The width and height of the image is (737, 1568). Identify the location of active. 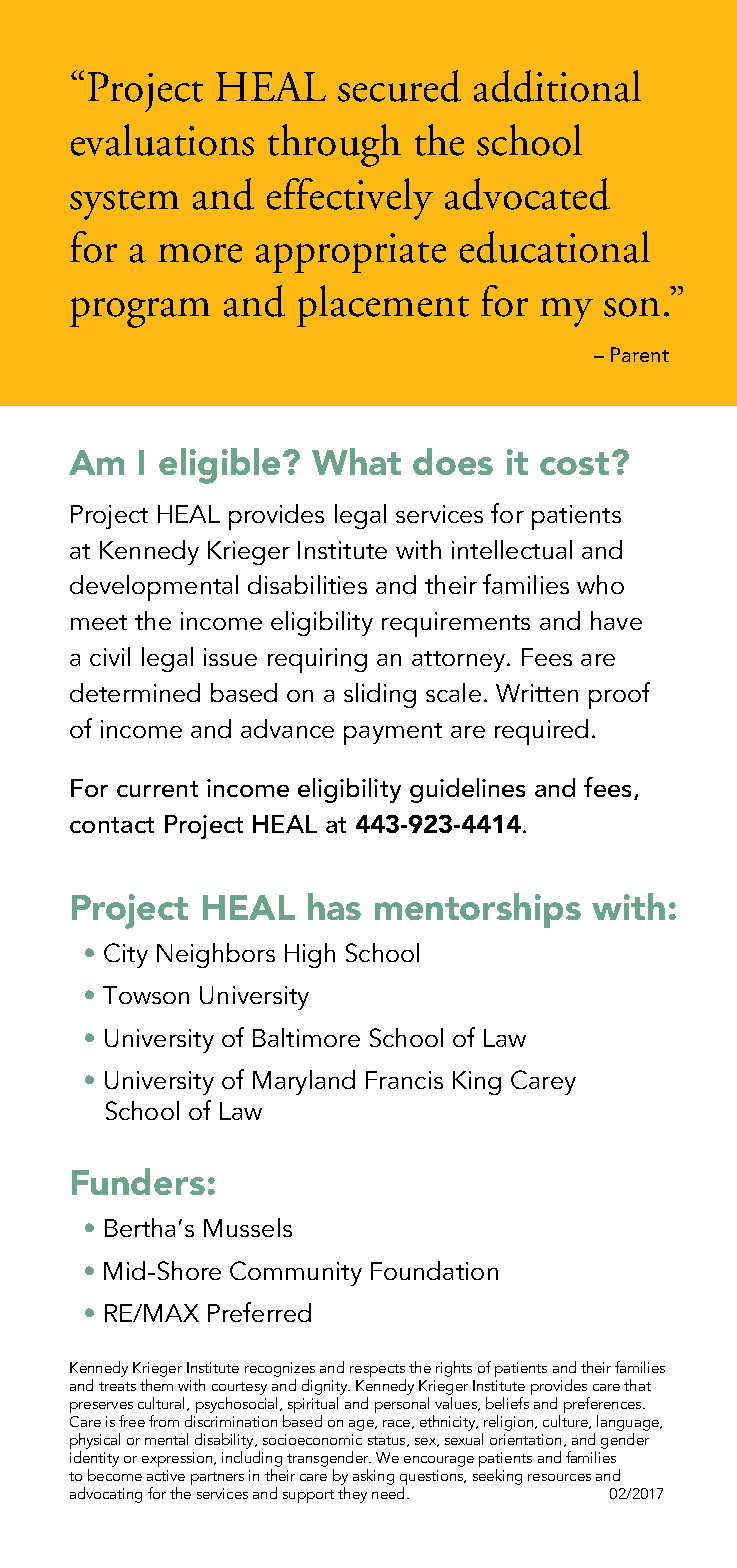
(166, 1475).
